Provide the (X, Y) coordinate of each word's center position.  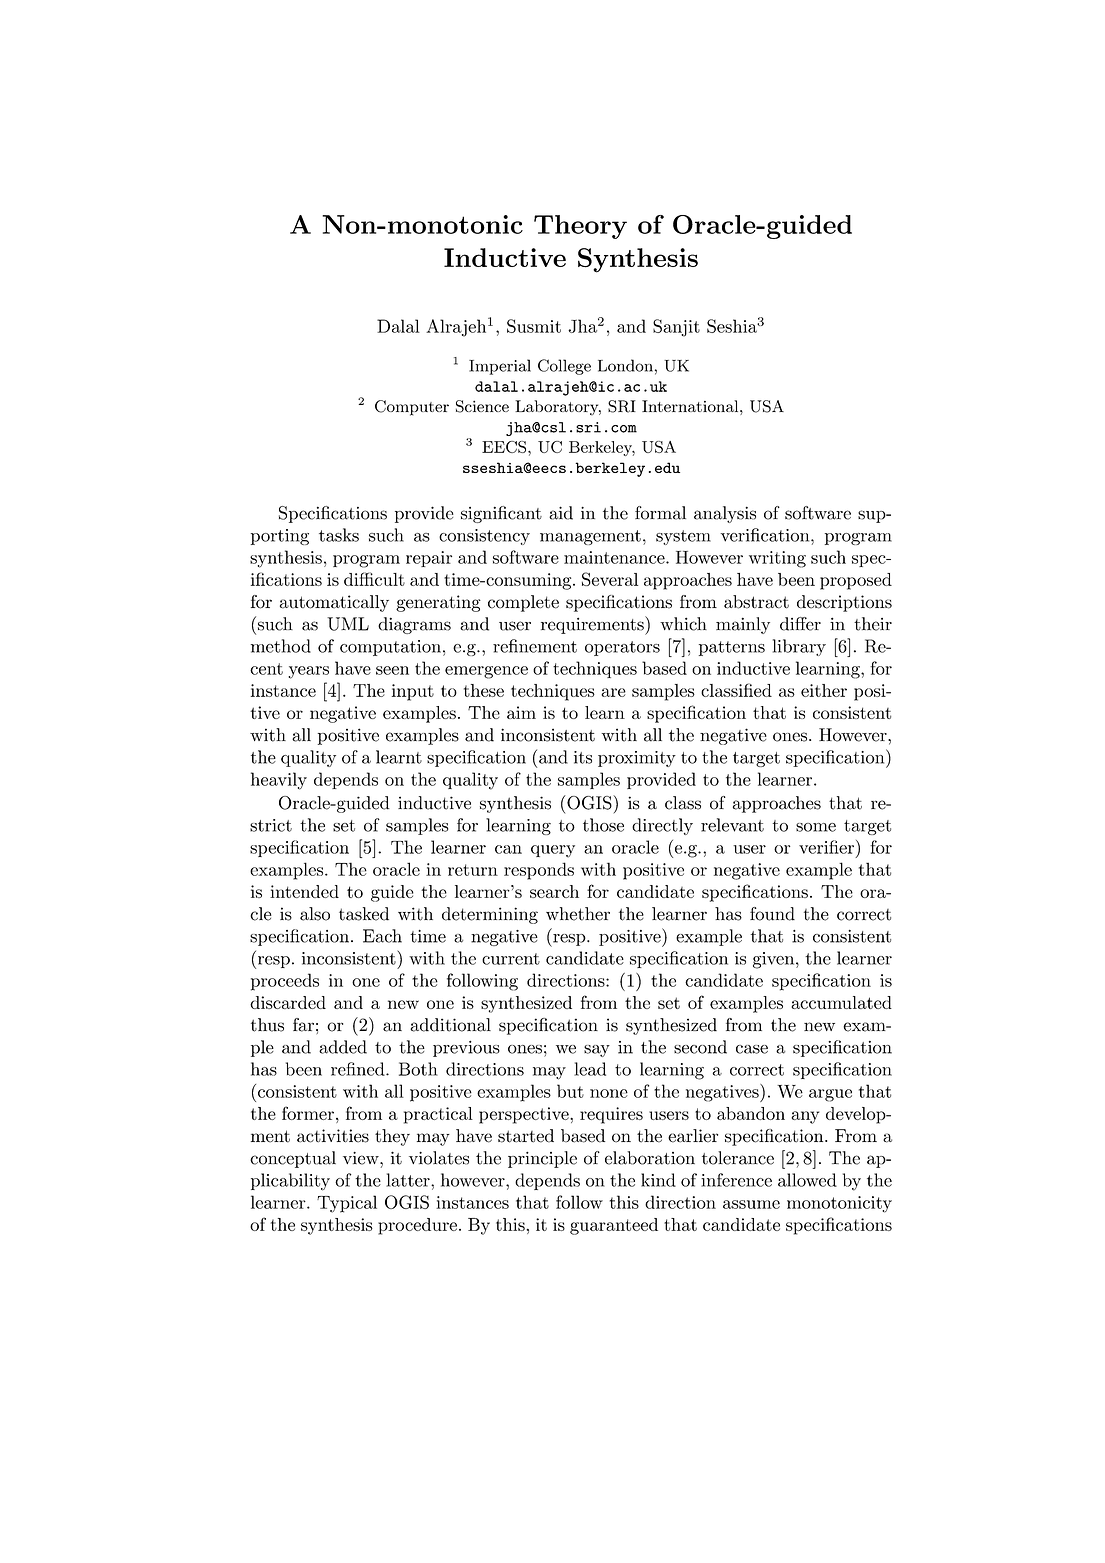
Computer (412, 408)
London (625, 365)
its (583, 757)
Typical (347, 1204)
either (824, 690)
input (413, 692)
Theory (580, 227)
